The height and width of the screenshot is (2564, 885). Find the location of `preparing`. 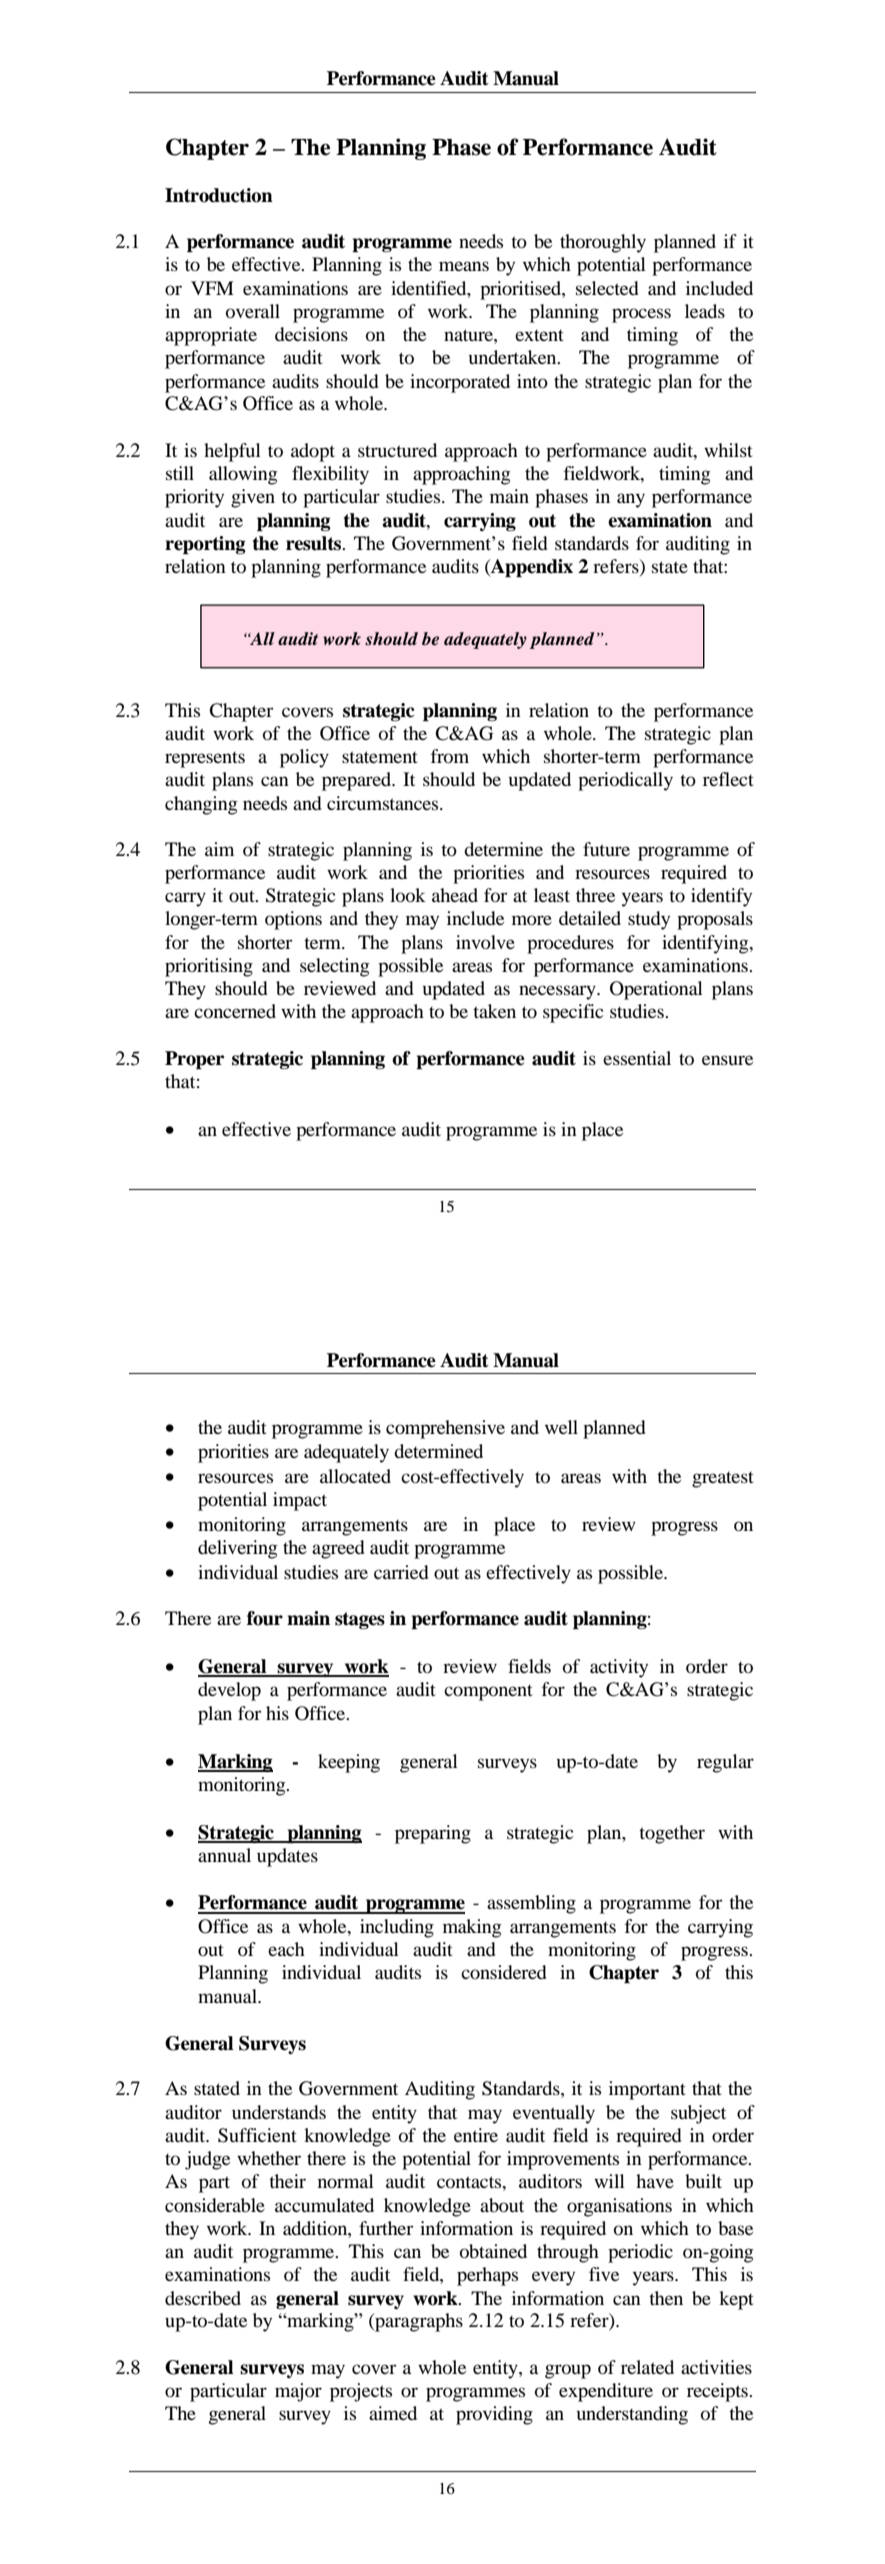

preparing is located at coordinates (433, 1834).
